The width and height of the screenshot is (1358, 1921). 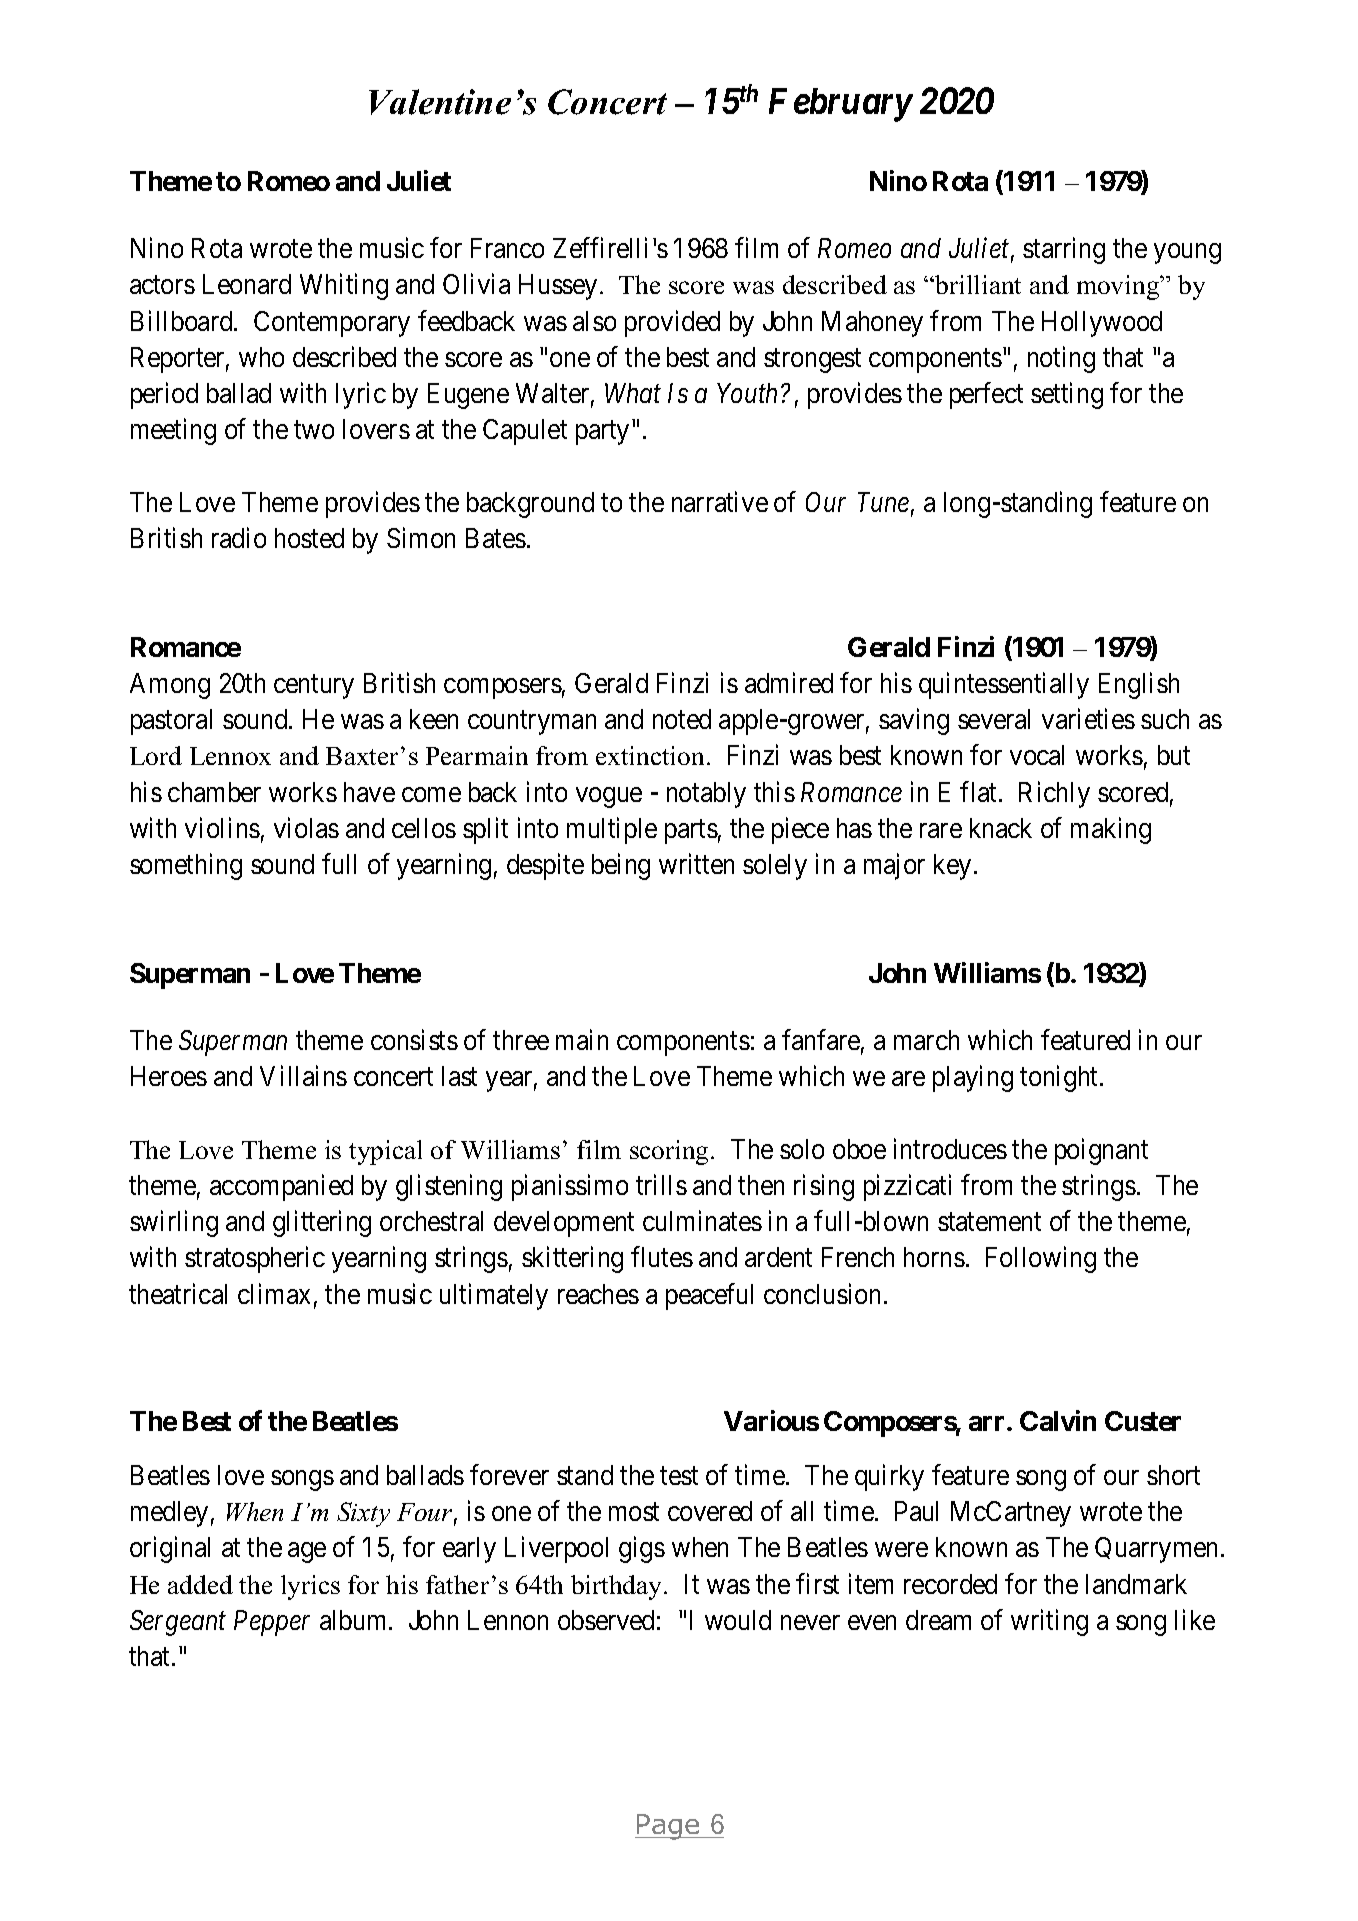 What do you see at coordinates (355, 1620) in the screenshot?
I see `album` at bounding box center [355, 1620].
